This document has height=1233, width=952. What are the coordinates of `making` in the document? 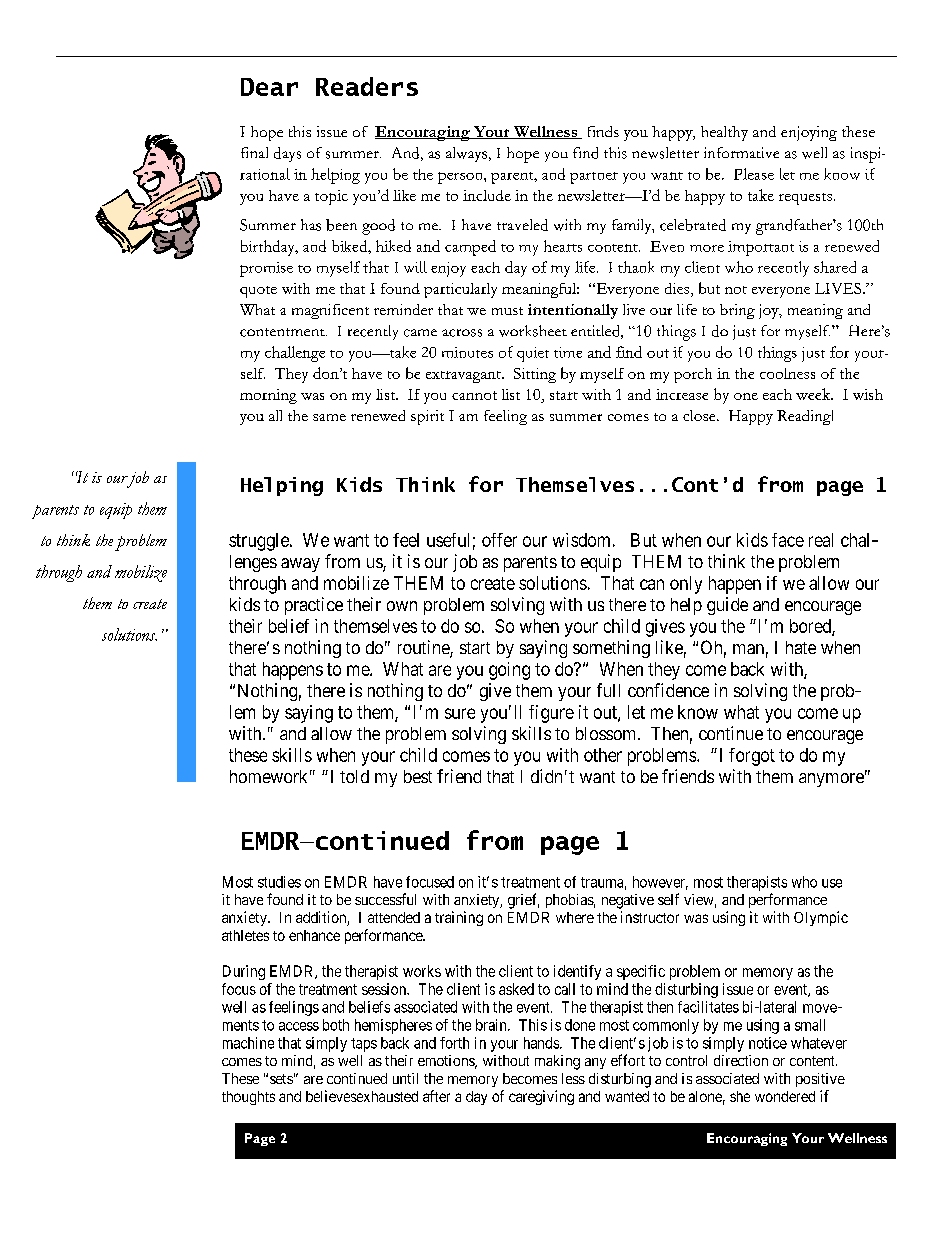 It's located at (557, 1062).
